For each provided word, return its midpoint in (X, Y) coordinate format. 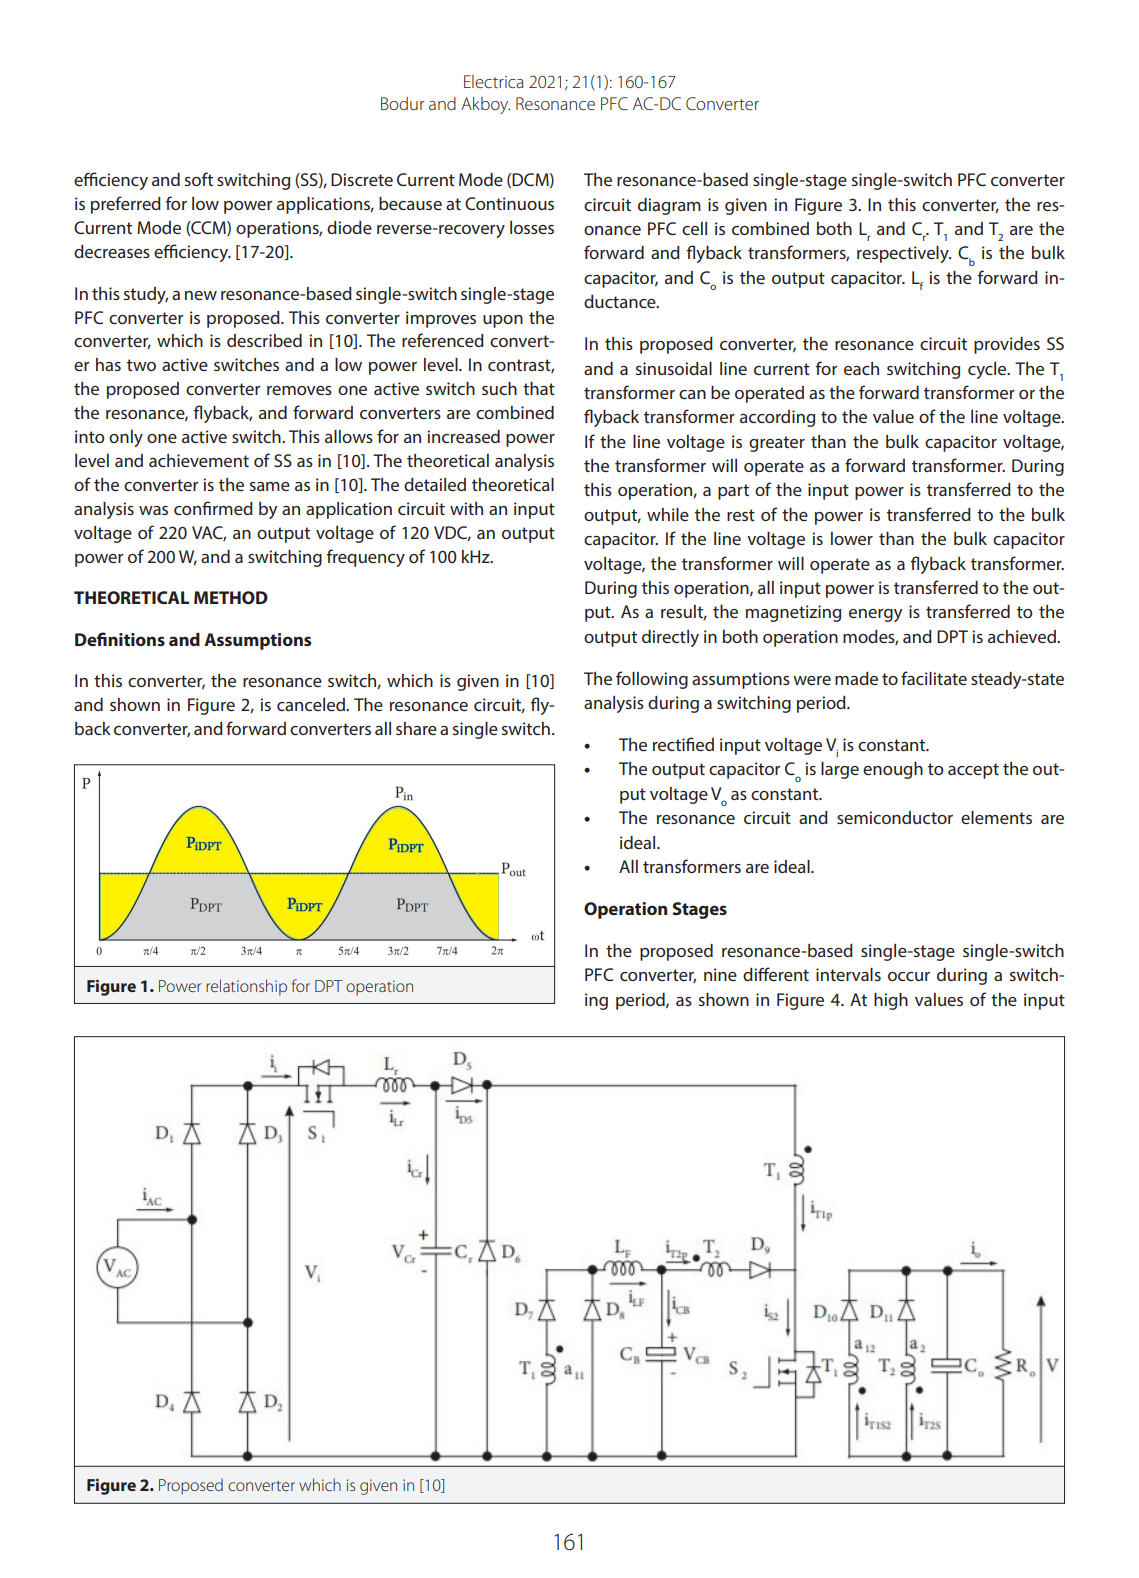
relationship (246, 987)
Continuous (509, 203)
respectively (904, 254)
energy (875, 615)
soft (199, 179)
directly (670, 638)
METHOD (231, 597)
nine (720, 974)
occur (909, 976)
